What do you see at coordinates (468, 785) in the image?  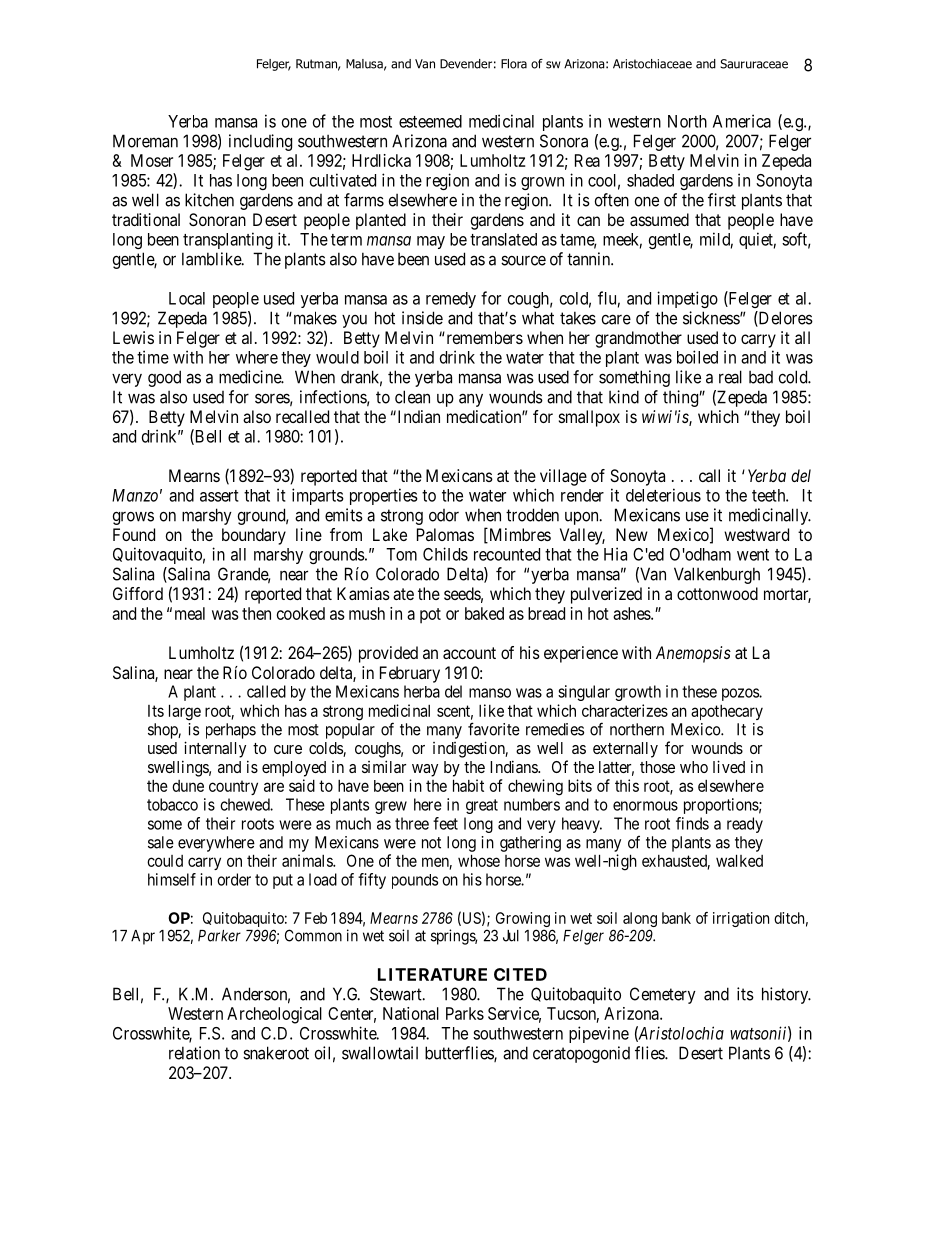 I see `habit` at bounding box center [468, 785].
